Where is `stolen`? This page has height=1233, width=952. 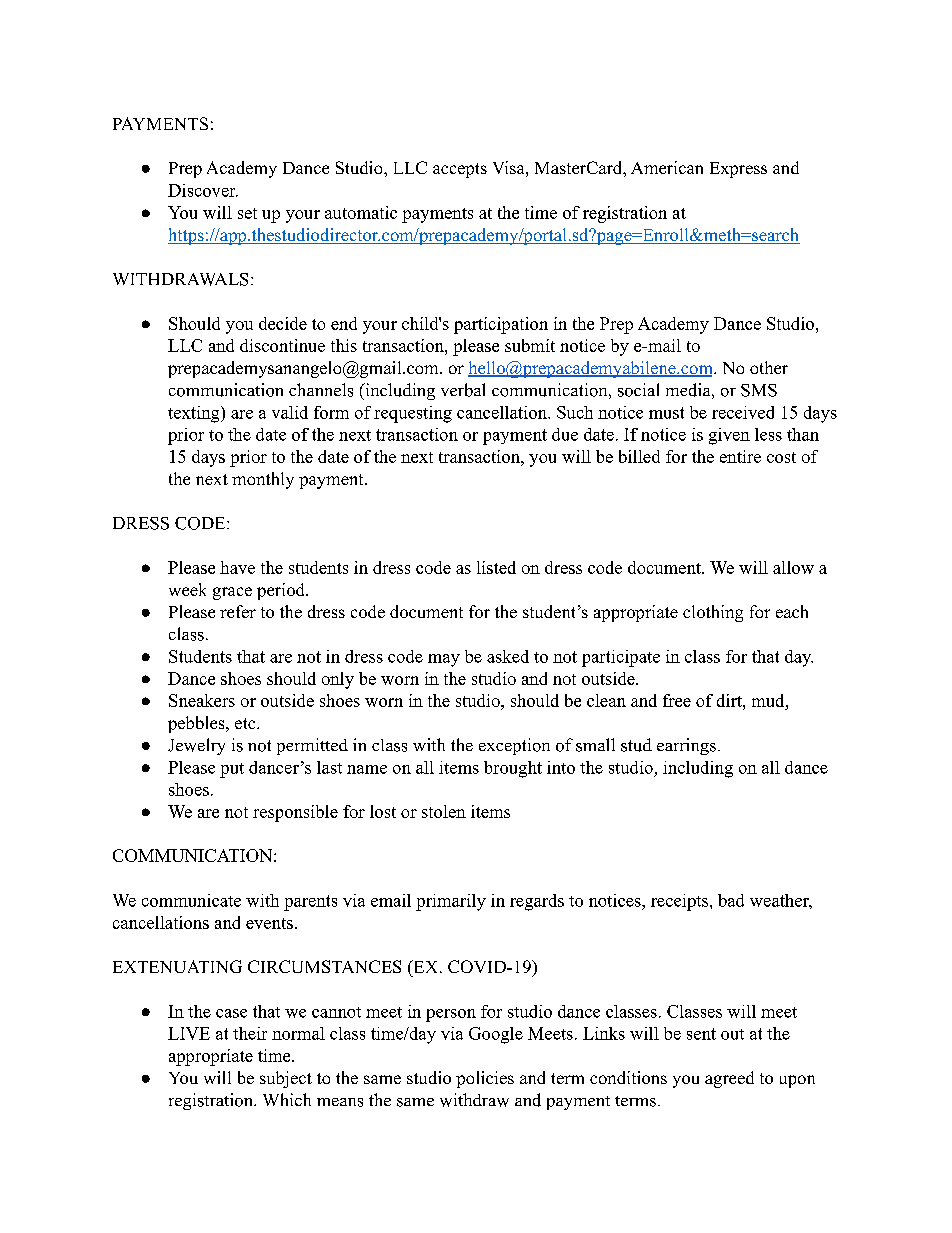 stolen is located at coordinates (444, 811).
